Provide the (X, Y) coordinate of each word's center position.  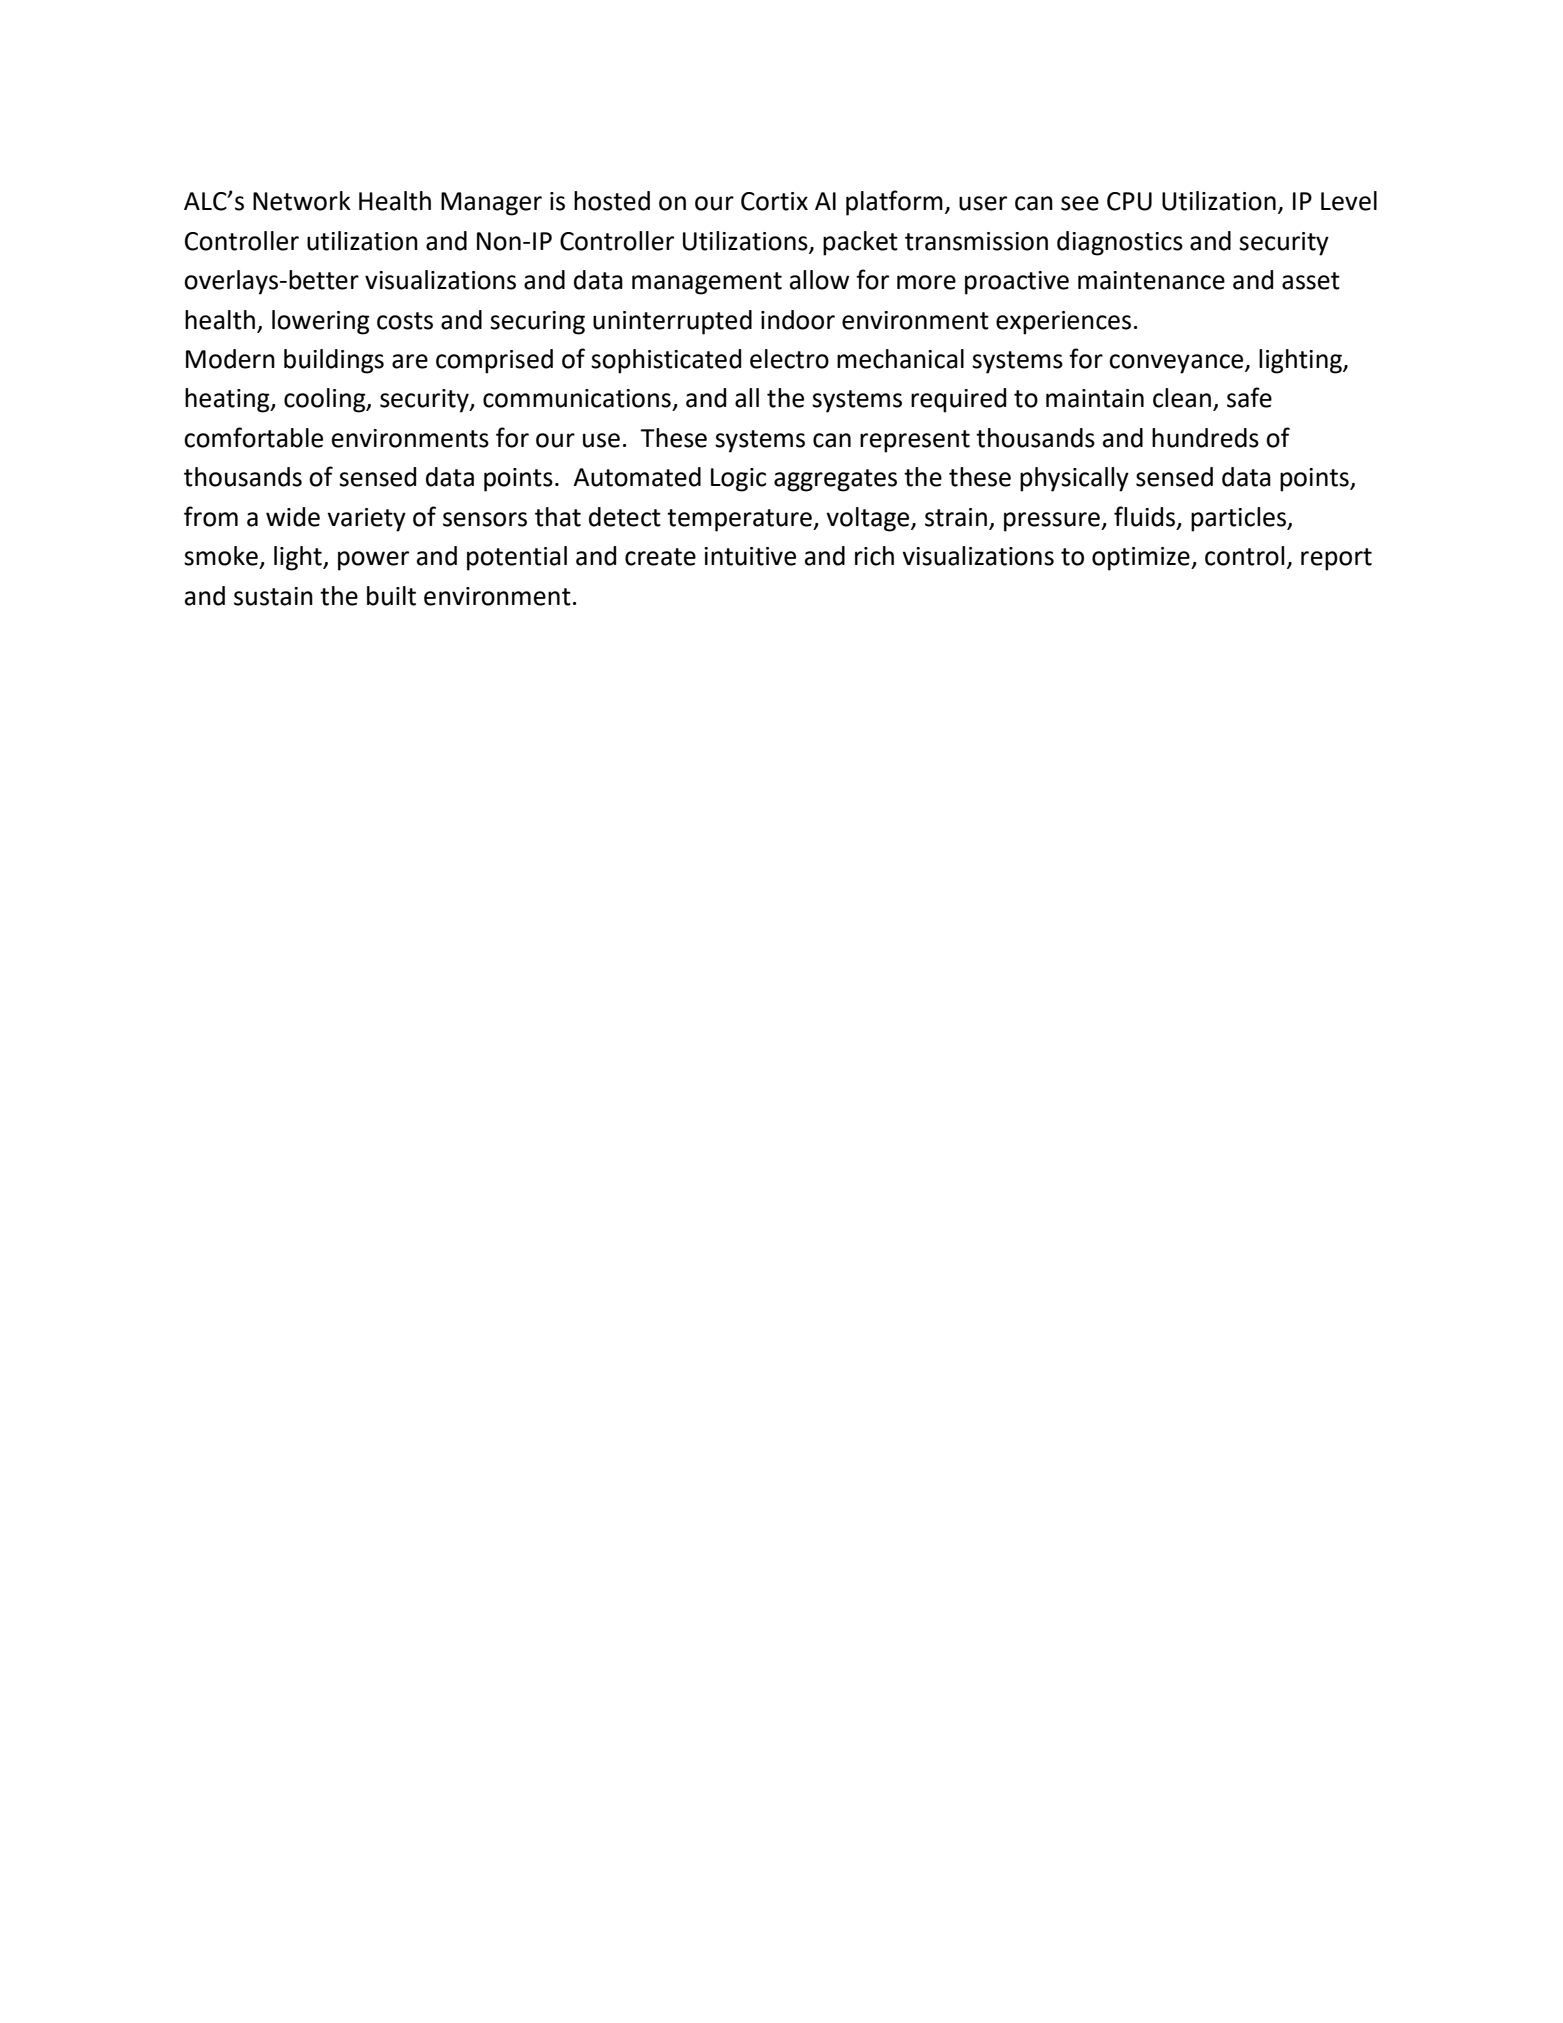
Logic (738, 480)
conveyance (1177, 364)
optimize (1142, 559)
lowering (321, 322)
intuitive (750, 556)
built (391, 596)
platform (894, 203)
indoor (798, 320)
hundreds (1205, 438)
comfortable (253, 437)
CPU (1129, 201)
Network (302, 201)
